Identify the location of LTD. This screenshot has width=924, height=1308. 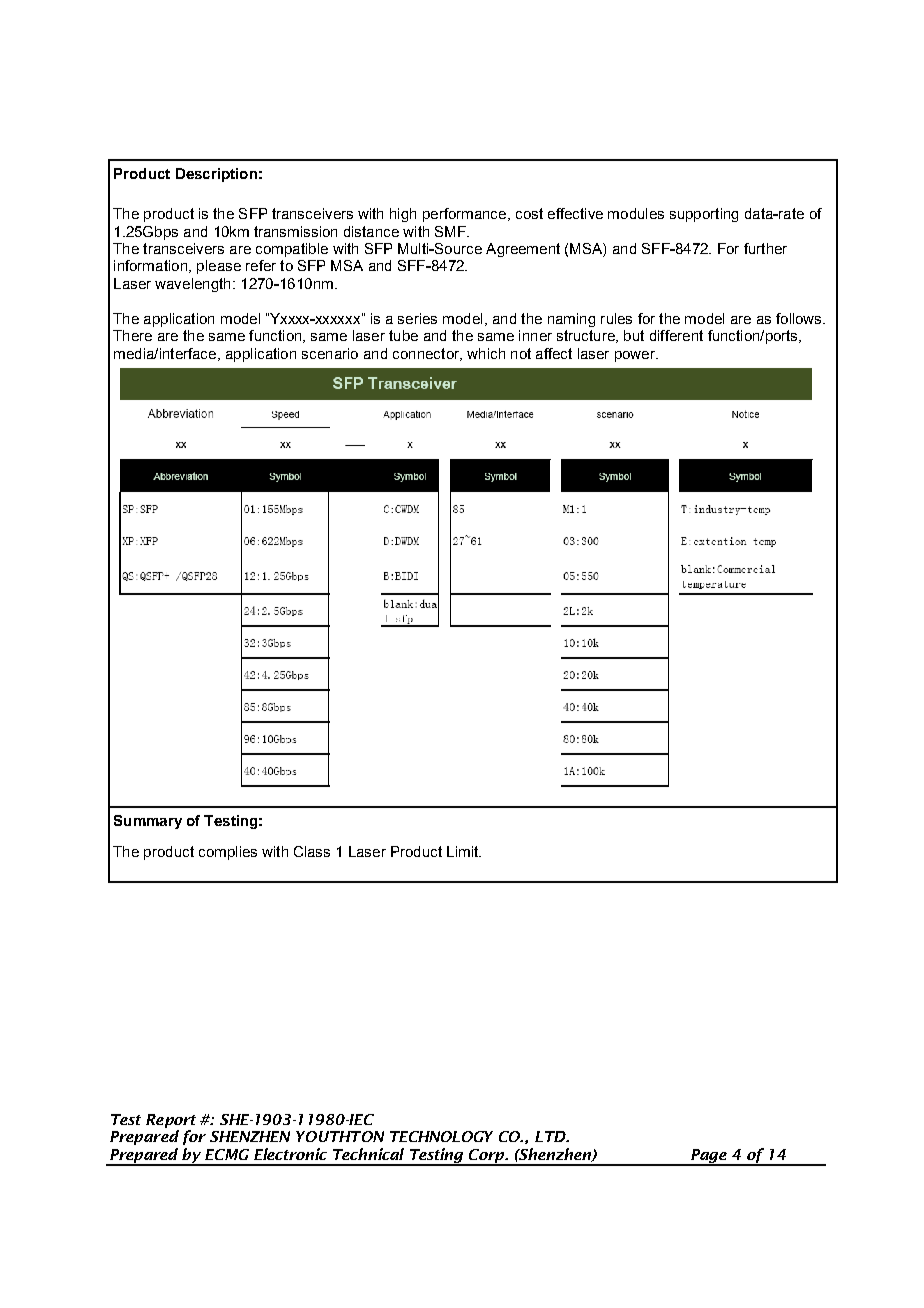
(552, 1136).
